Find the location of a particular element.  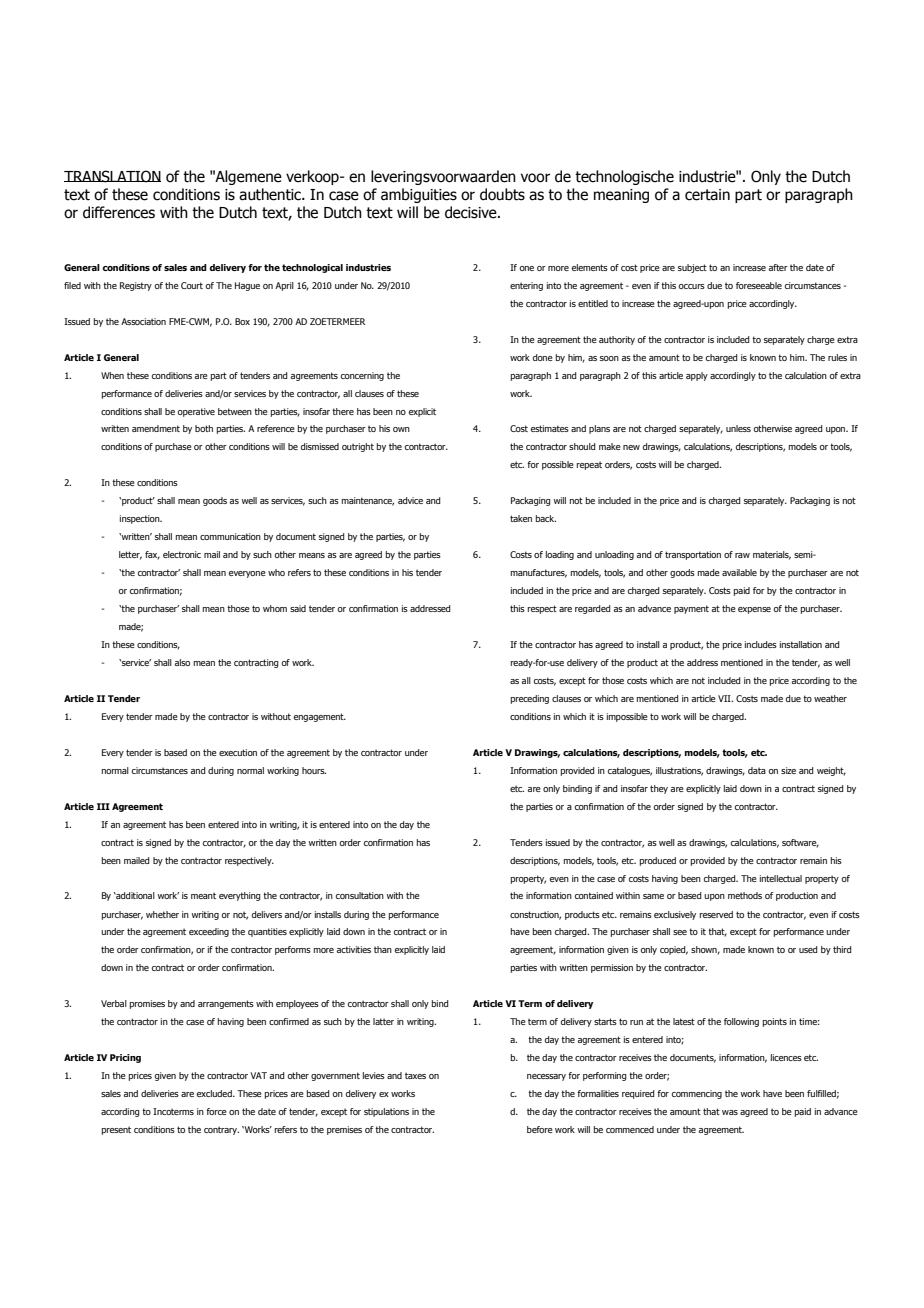

force is located at coordinates (216, 1111).
